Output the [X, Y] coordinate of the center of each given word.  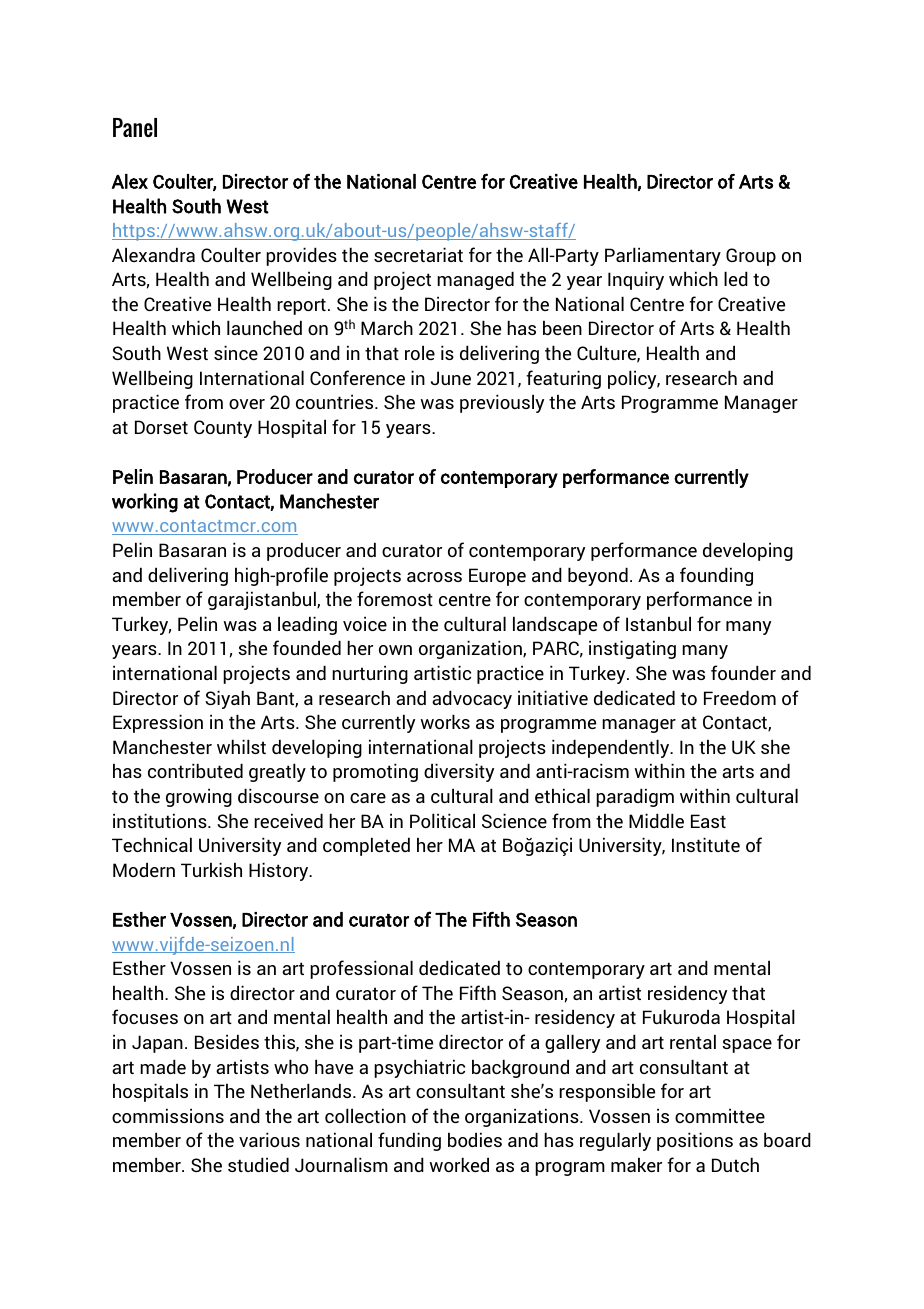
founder [743, 672]
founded [307, 647]
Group [751, 257]
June [451, 378]
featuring [563, 379]
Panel [135, 127]
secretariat [418, 254]
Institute [706, 844]
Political [442, 820]
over [247, 404]
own [395, 650]
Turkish [211, 869]
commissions [168, 1115]
